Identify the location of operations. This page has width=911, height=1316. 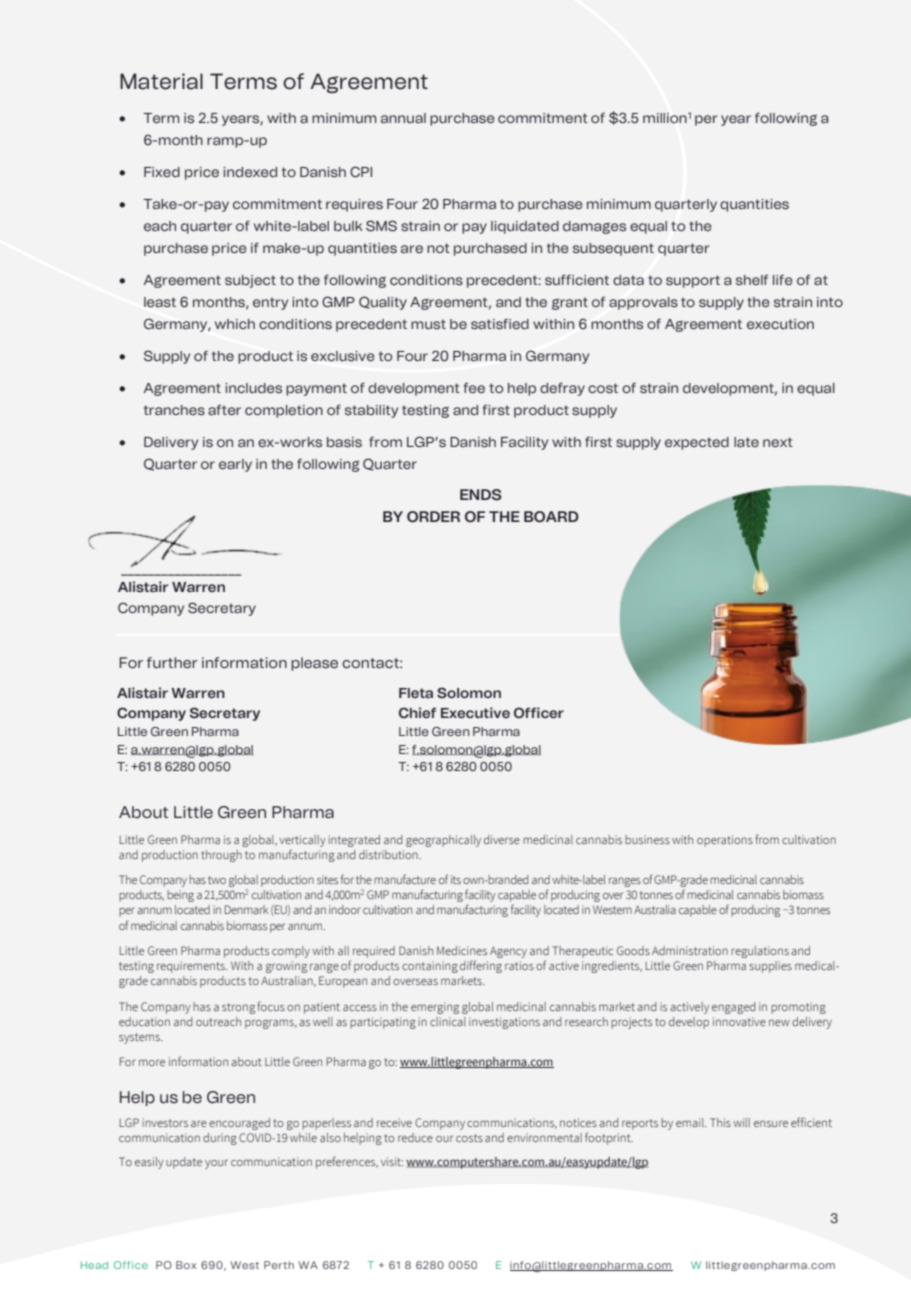
(725, 841).
